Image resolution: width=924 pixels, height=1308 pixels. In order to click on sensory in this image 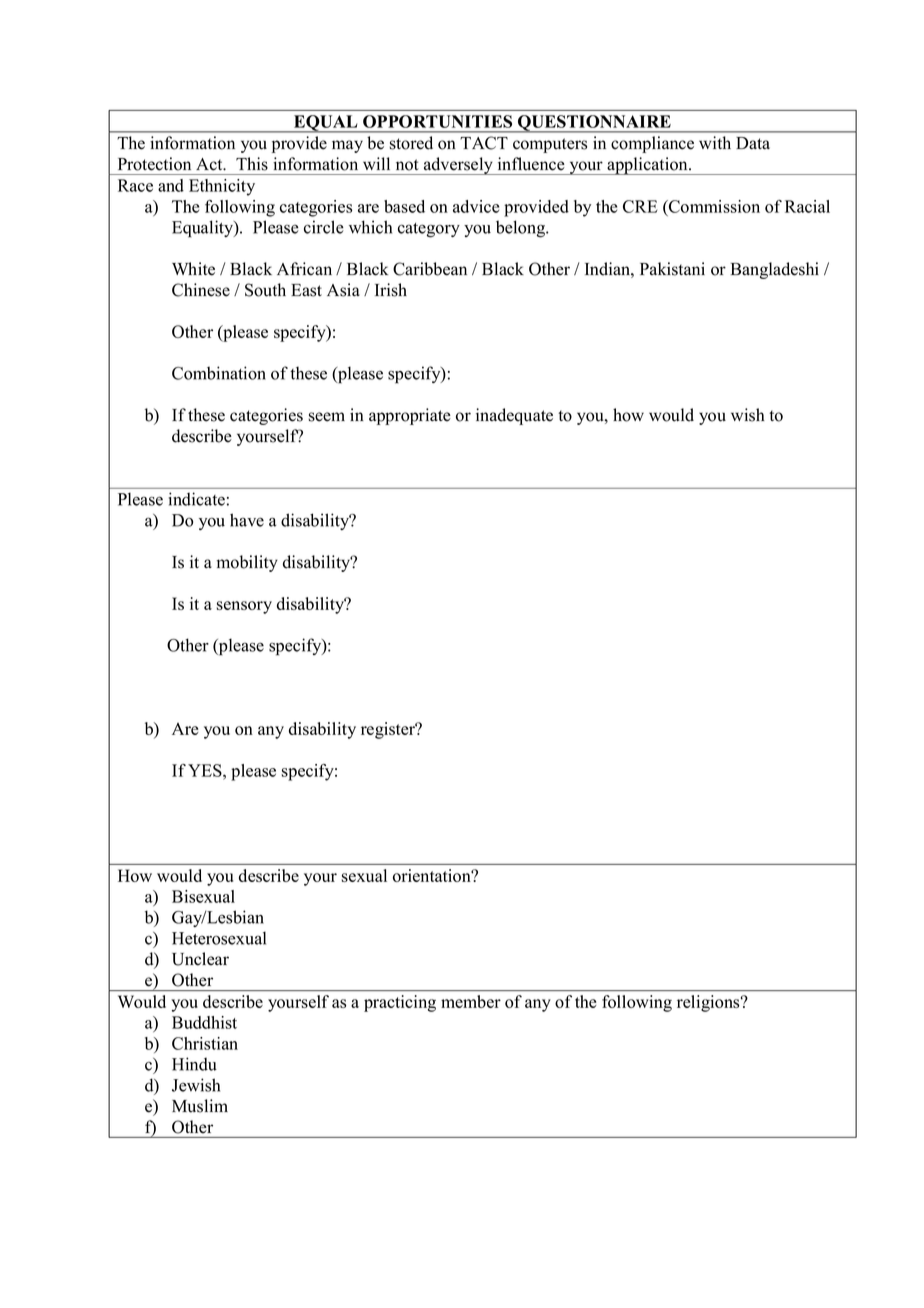, I will do `click(244, 607)`.
